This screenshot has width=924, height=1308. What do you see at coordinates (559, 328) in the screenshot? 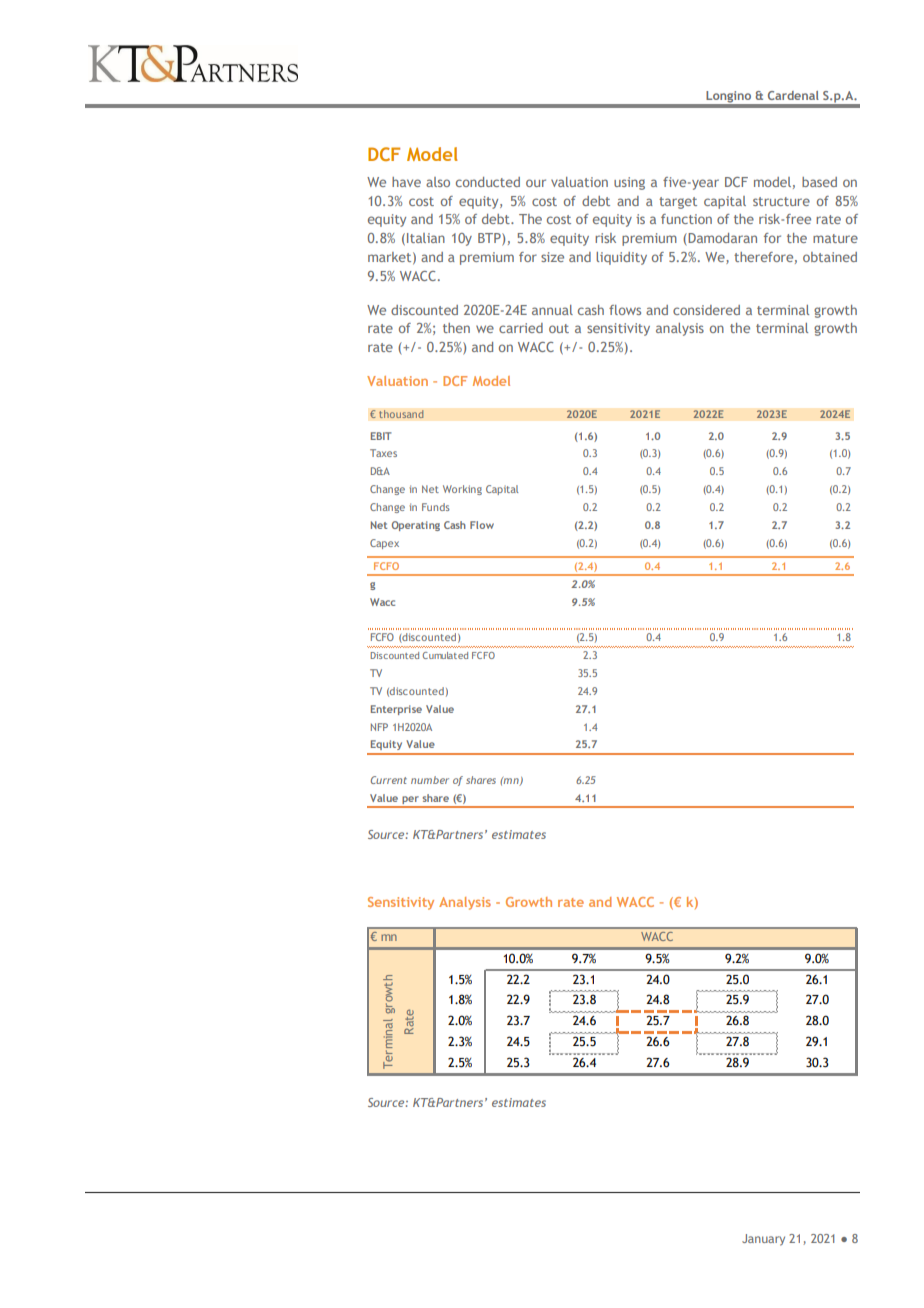
I see `out` at bounding box center [559, 328].
